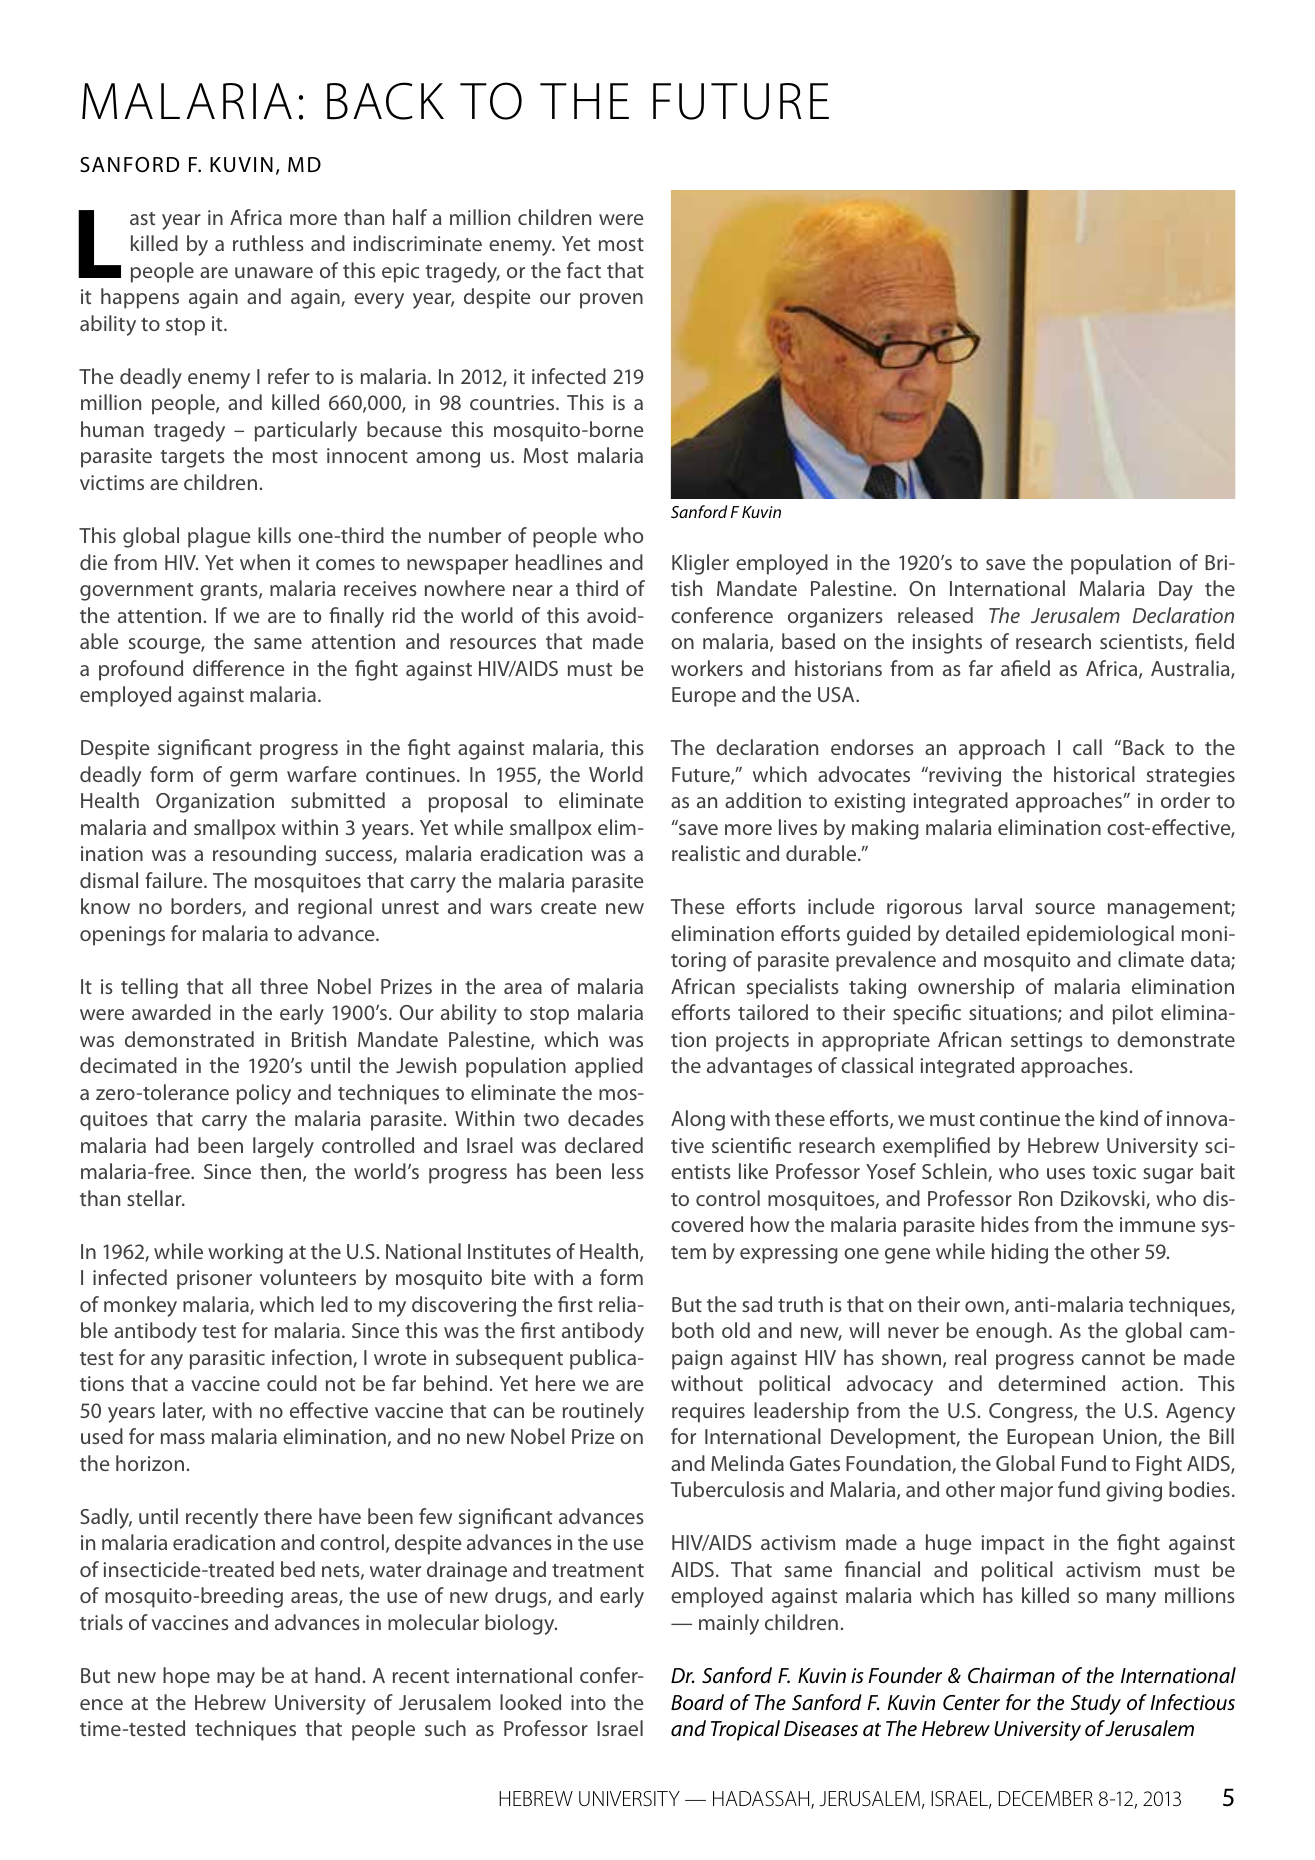 The height and width of the screenshot is (1860, 1315). I want to click on unaware, so click(274, 272).
